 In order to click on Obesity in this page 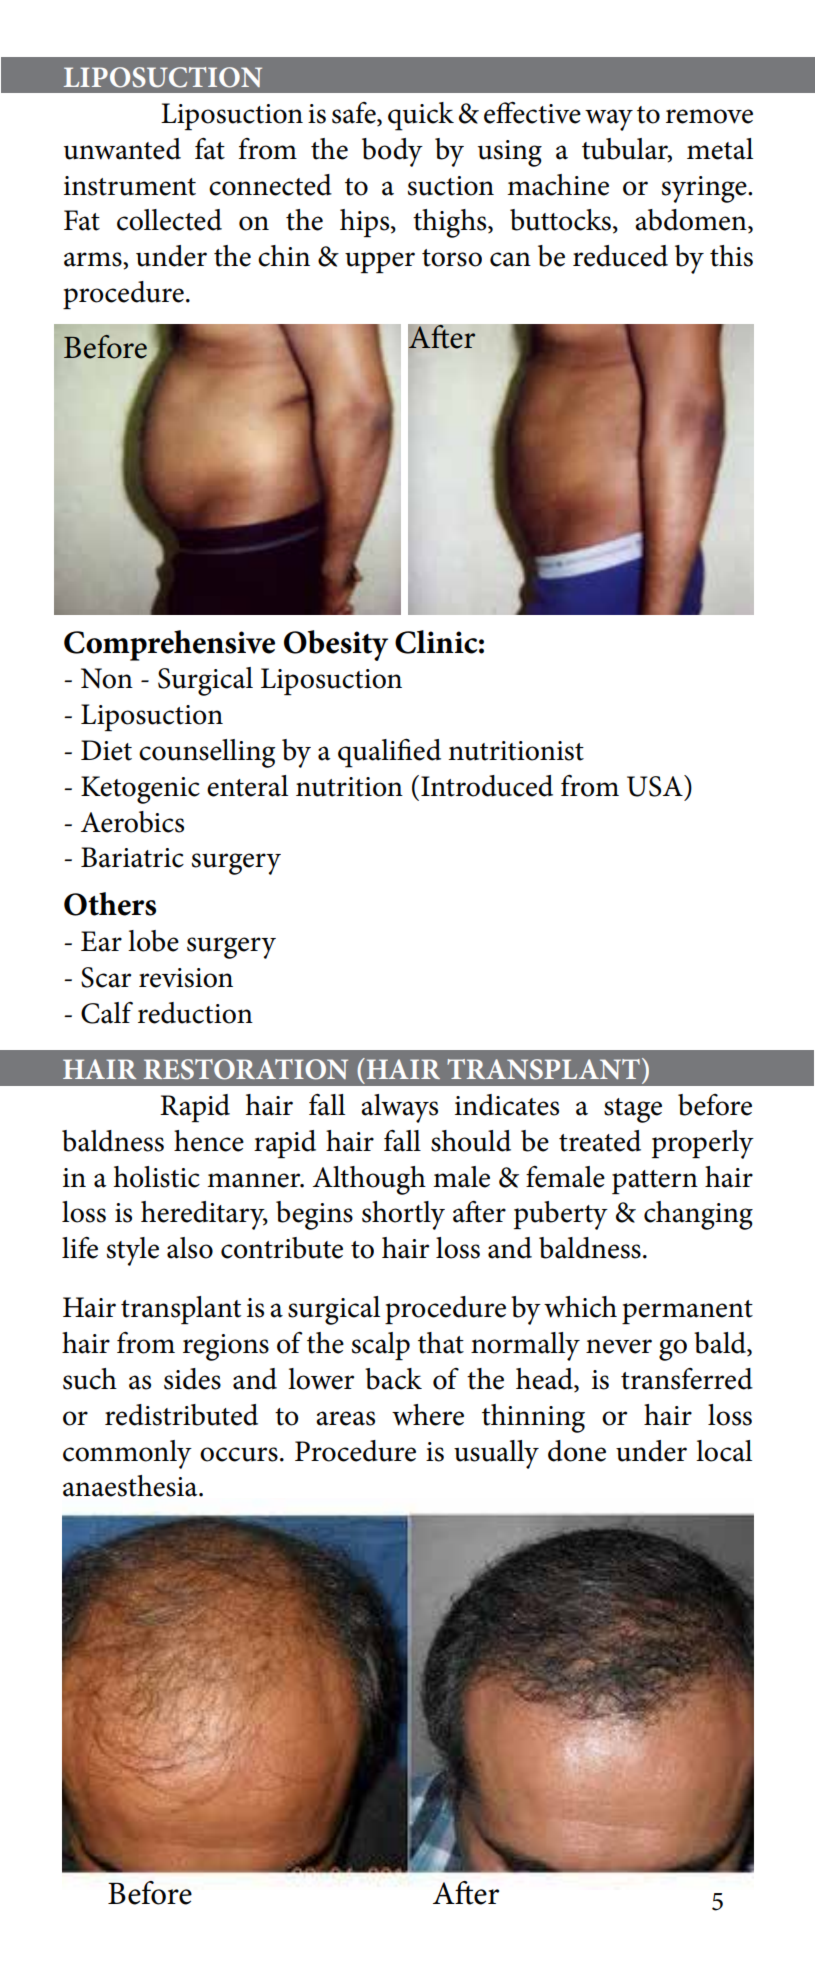, I will do `click(336, 645)`.
